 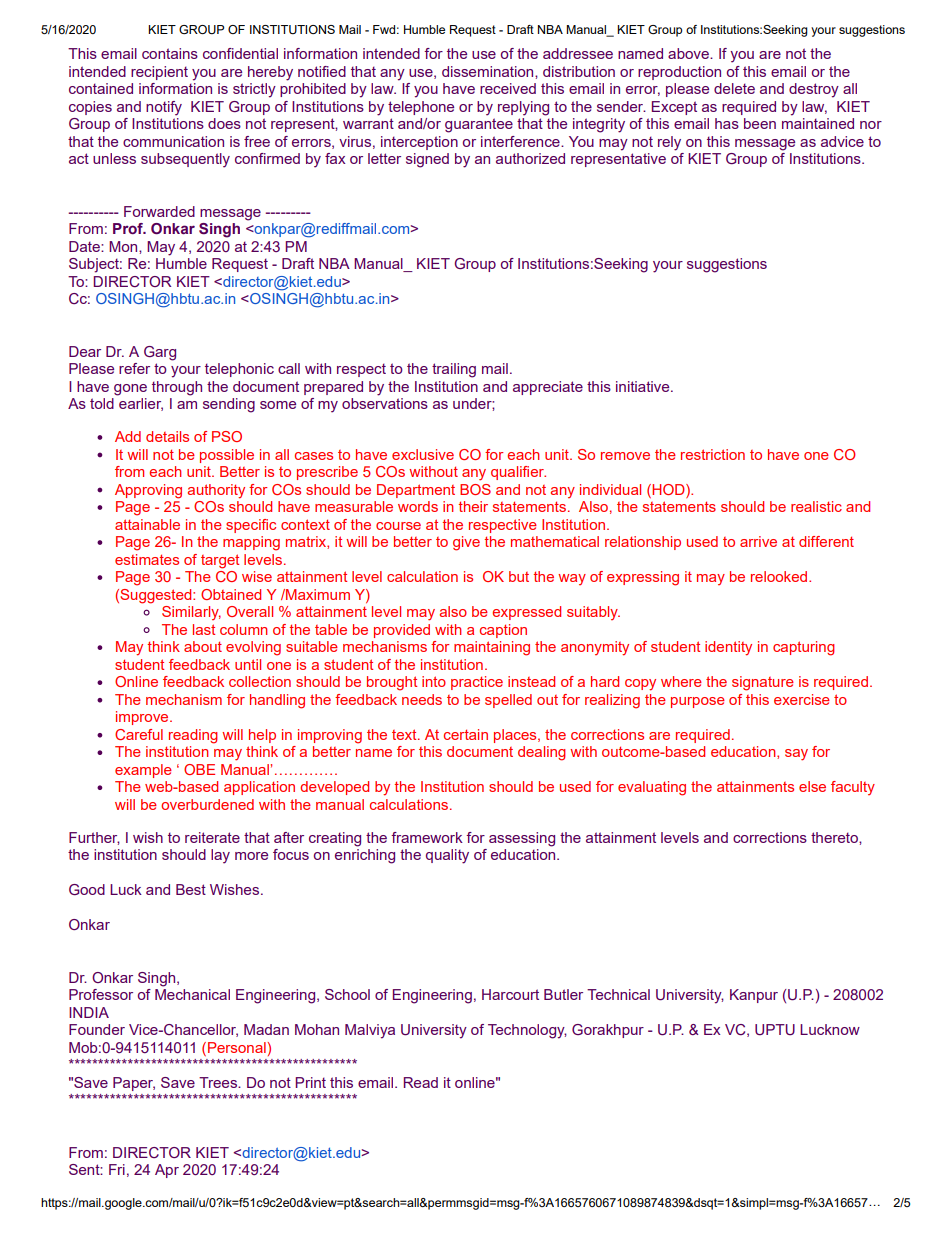 I want to click on capturing, so click(x=804, y=648).
